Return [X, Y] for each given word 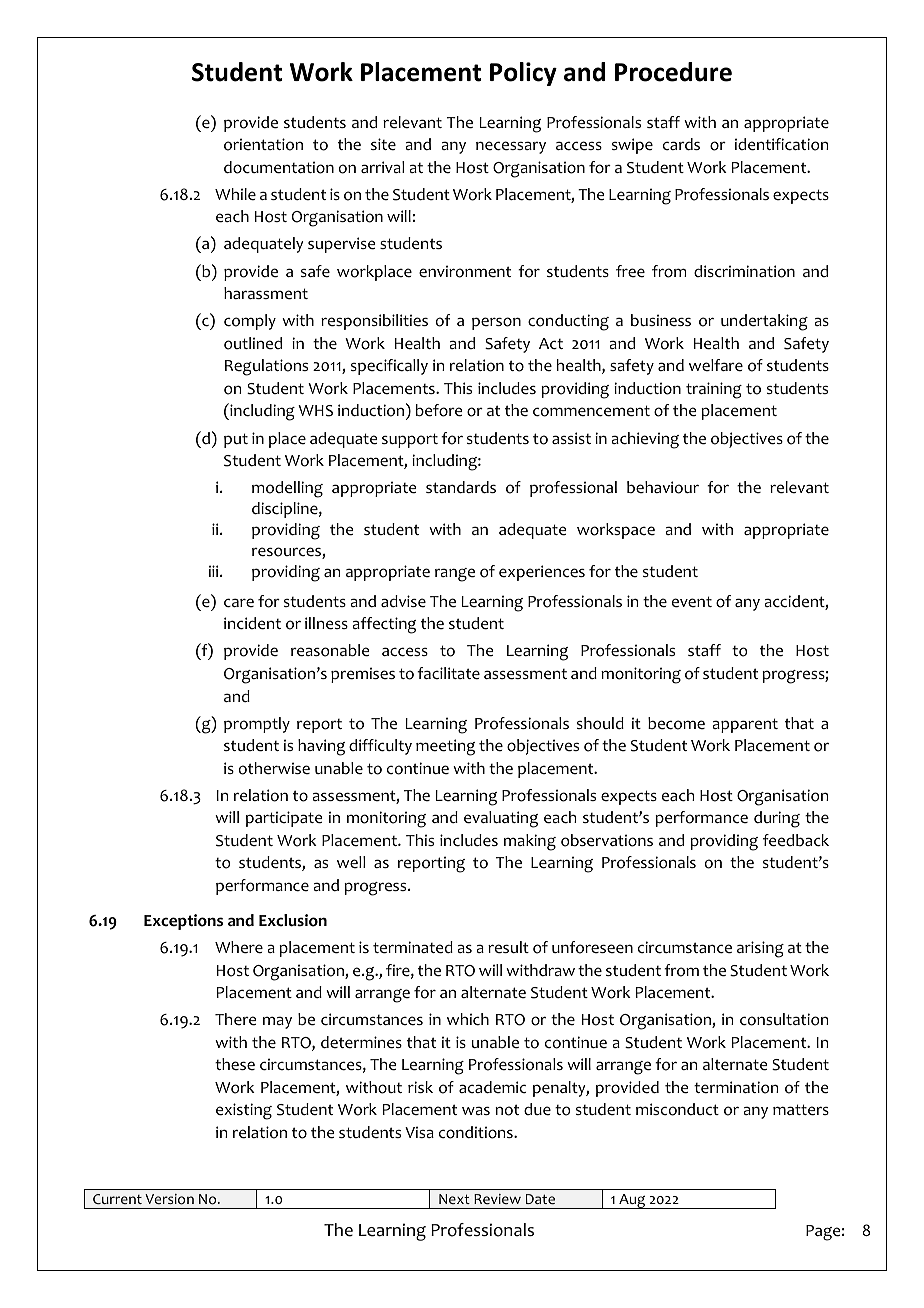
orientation [263, 144]
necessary [511, 147]
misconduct [677, 1109]
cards [681, 144]
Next [454, 1199]
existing [244, 1111]
